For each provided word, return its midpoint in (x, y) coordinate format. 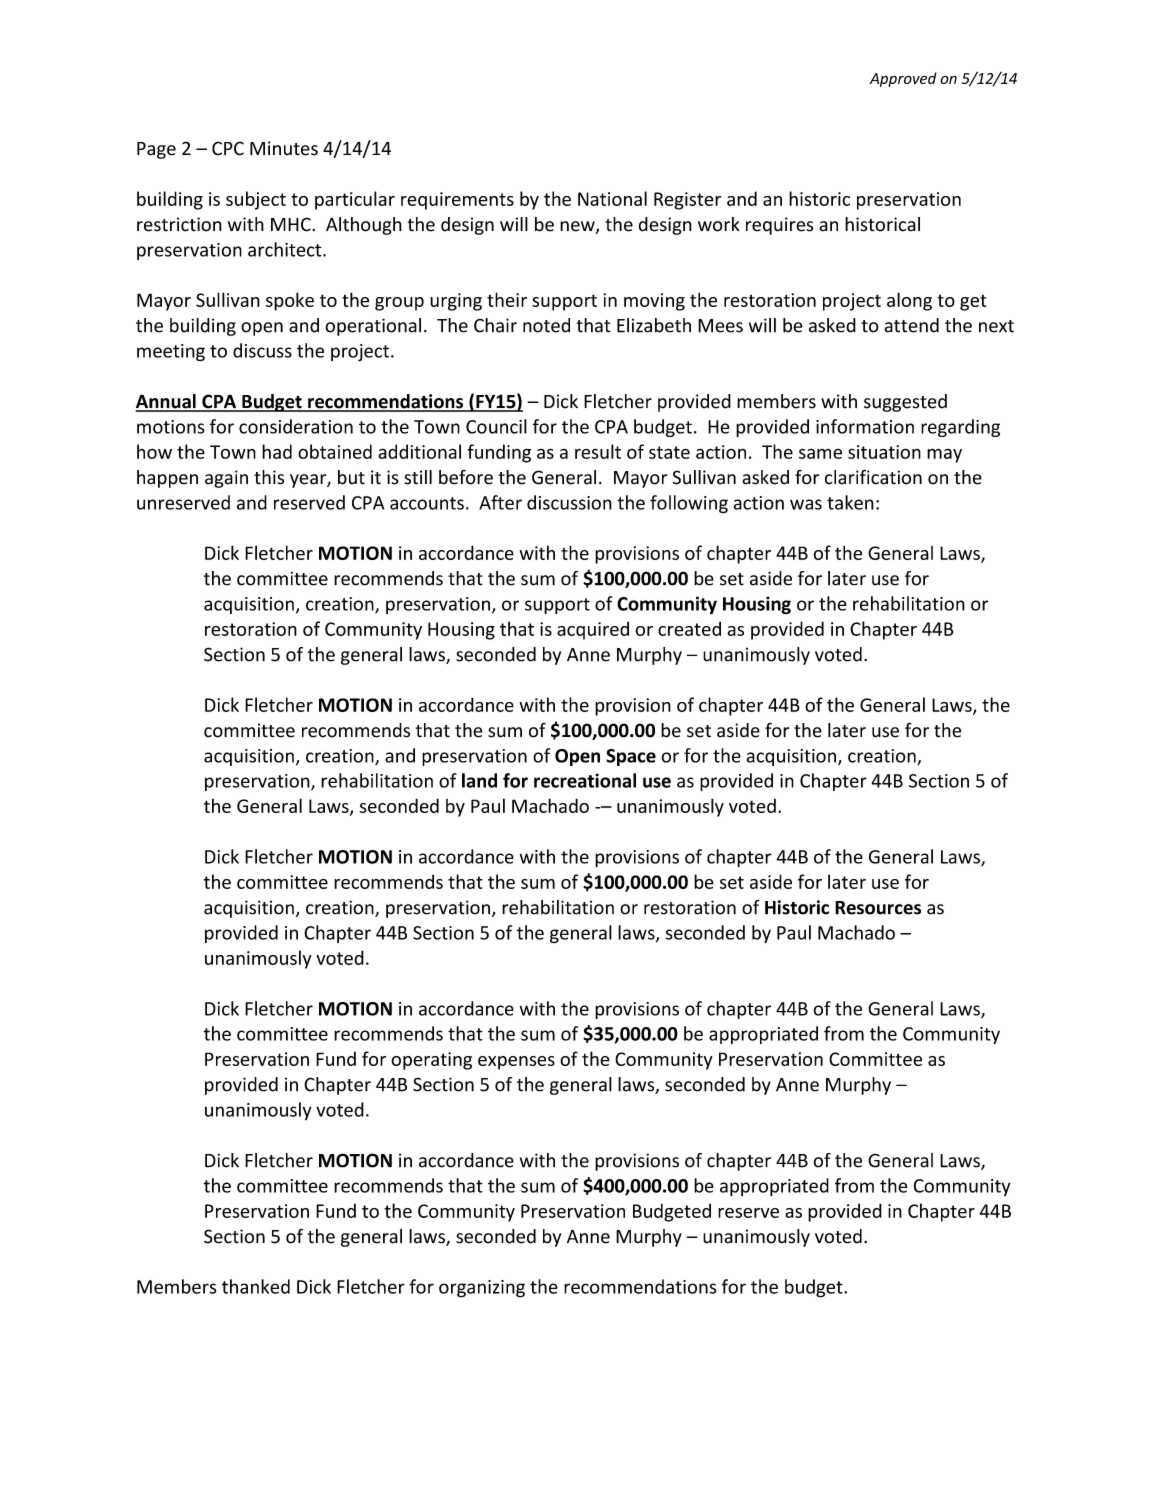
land (479, 780)
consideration (296, 426)
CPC (228, 148)
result (598, 451)
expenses (516, 1063)
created (689, 628)
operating (431, 1061)
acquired (593, 630)
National (612, 198)
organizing (482, 1289)
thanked (256, 1286)
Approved (903, 79)
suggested (905, 403)
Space (631, 757)
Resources (878, 908)
